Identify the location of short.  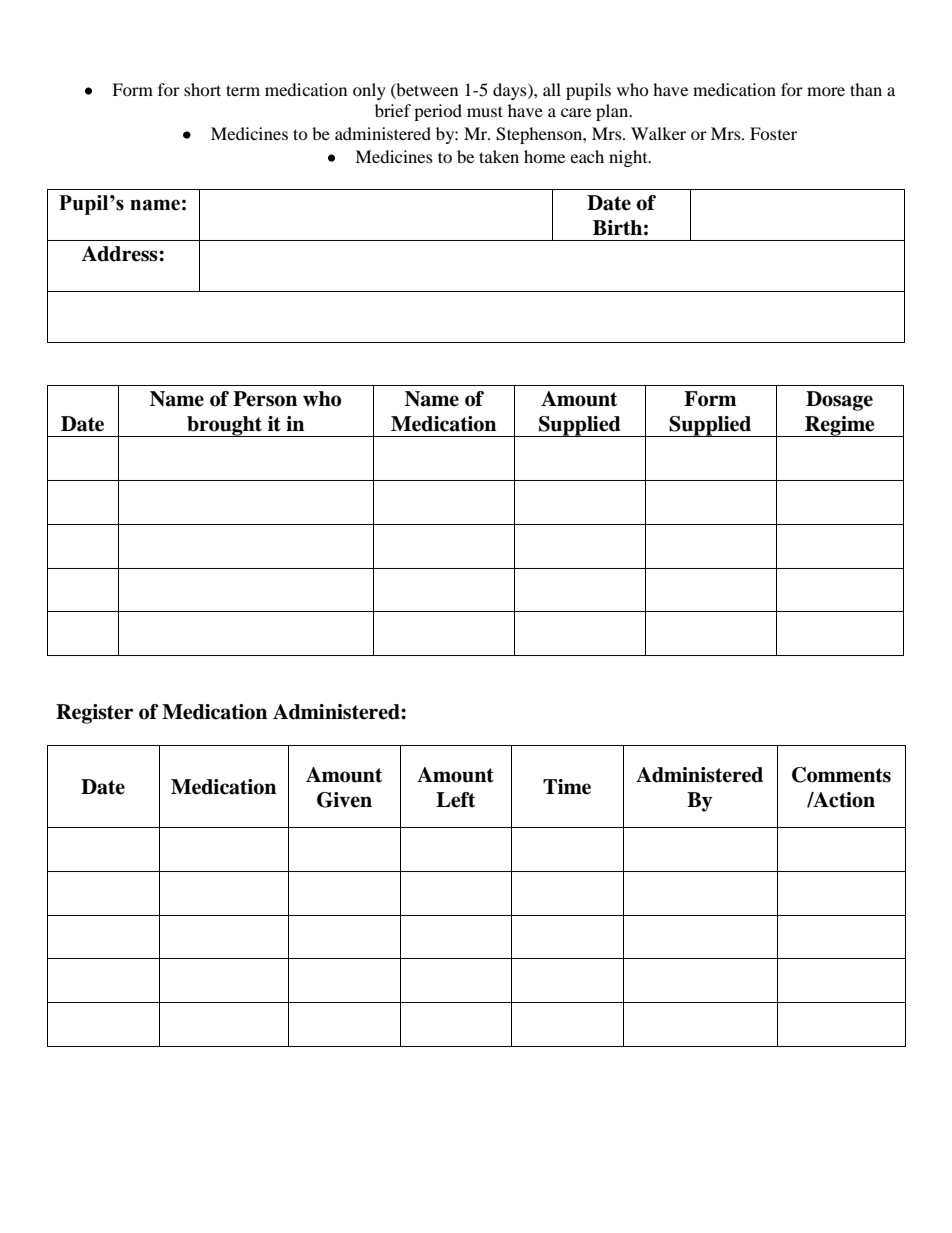
(202, 89).
